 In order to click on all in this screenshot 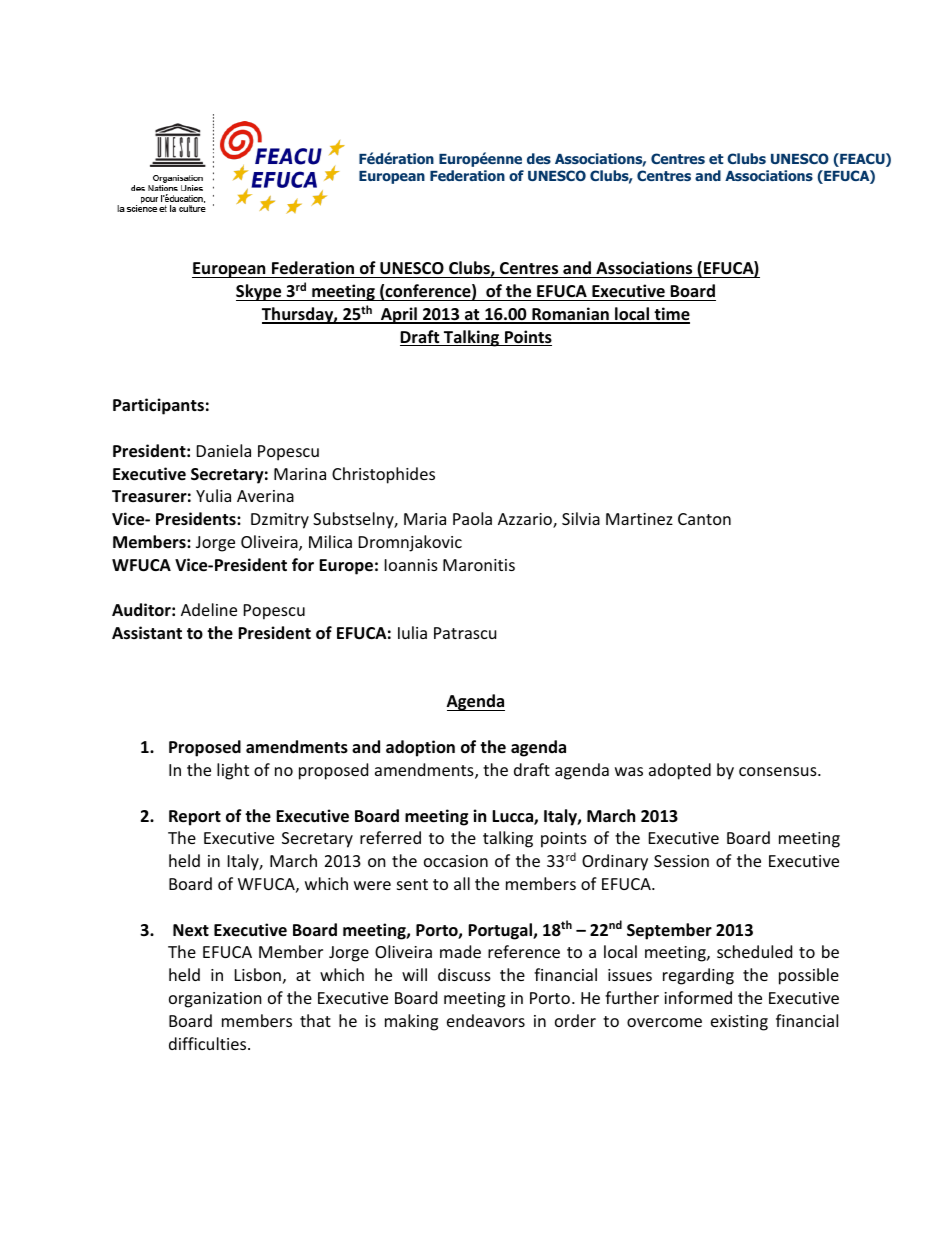, I will do `click(462, 883)`.
